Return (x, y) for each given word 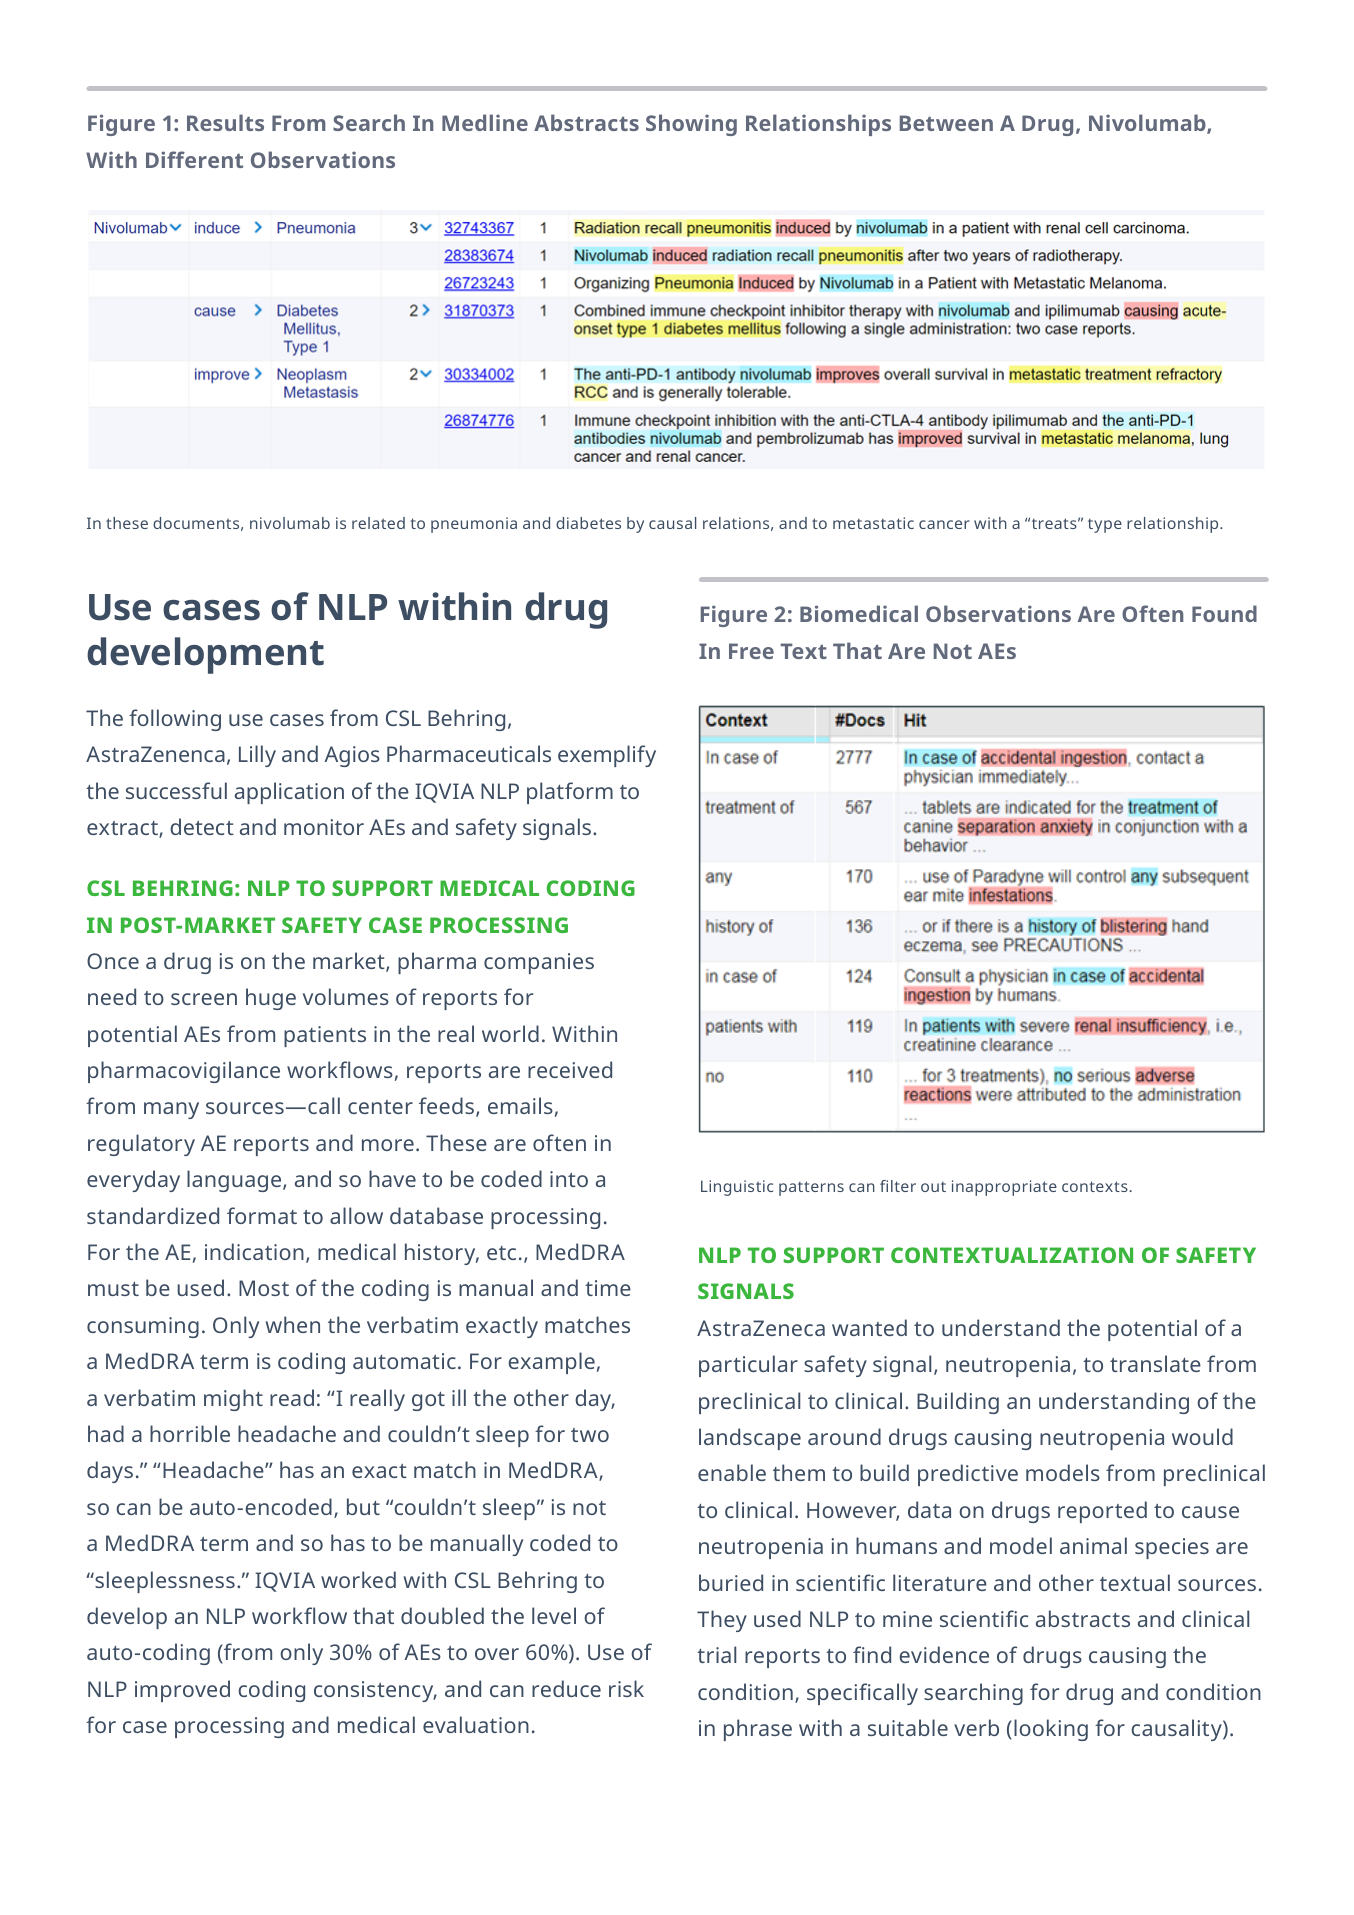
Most (264, 1288)
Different (194, 159)
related (378, 523)
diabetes (588, 523)
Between (946, 123)
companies (539, 963)
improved (182, 1691)
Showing (691, 125)
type (1105, 526)
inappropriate (1004, 1188)
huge (271, 999)
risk (626, 1688)
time (608, 1288)
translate (1155, 1363)
